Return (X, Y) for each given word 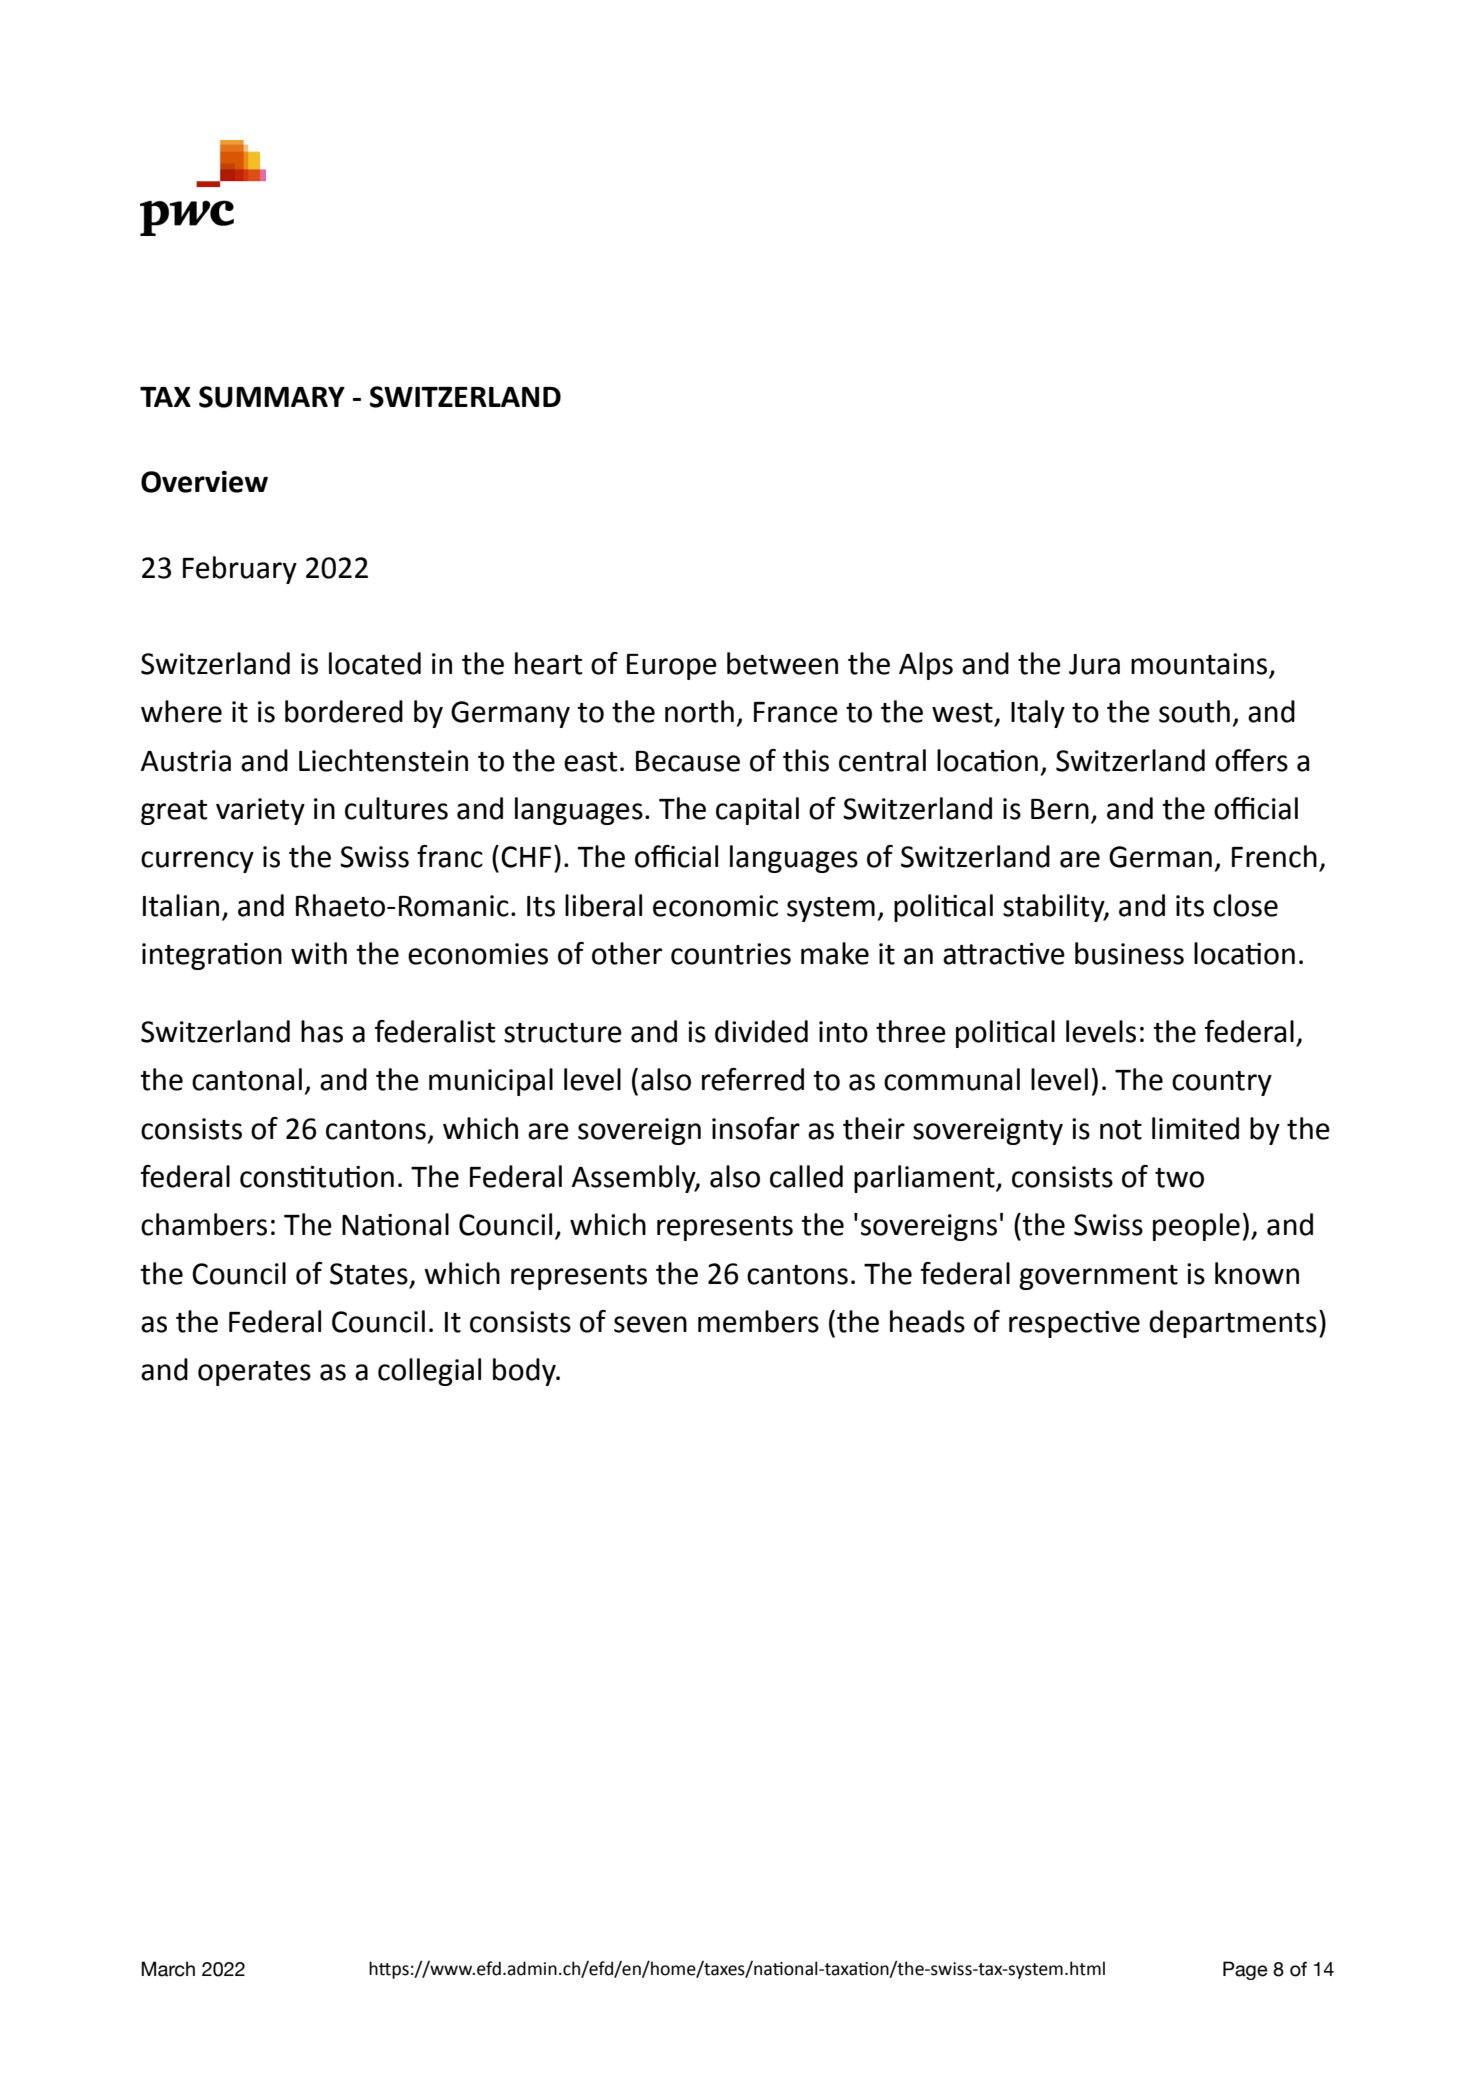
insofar (756, 1128)
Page (1245, 1970)
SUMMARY (272, 397)
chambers (204, 1224)
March (168, 1969)
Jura (1094, 664)
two (1179, 1178)
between (782, 663)
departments (1233, 1324)
